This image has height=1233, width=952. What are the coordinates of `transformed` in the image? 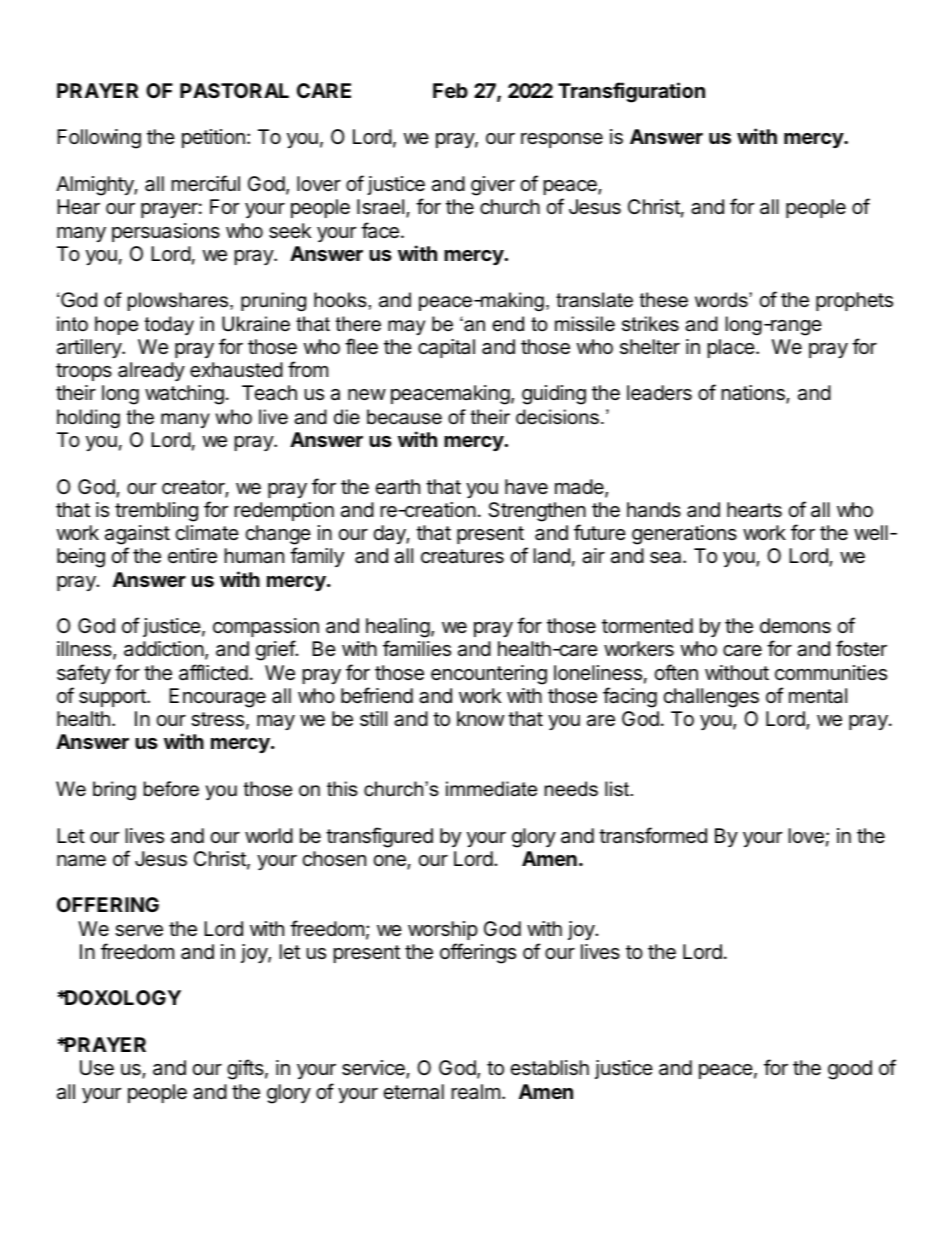 It's located at (653, 835).
